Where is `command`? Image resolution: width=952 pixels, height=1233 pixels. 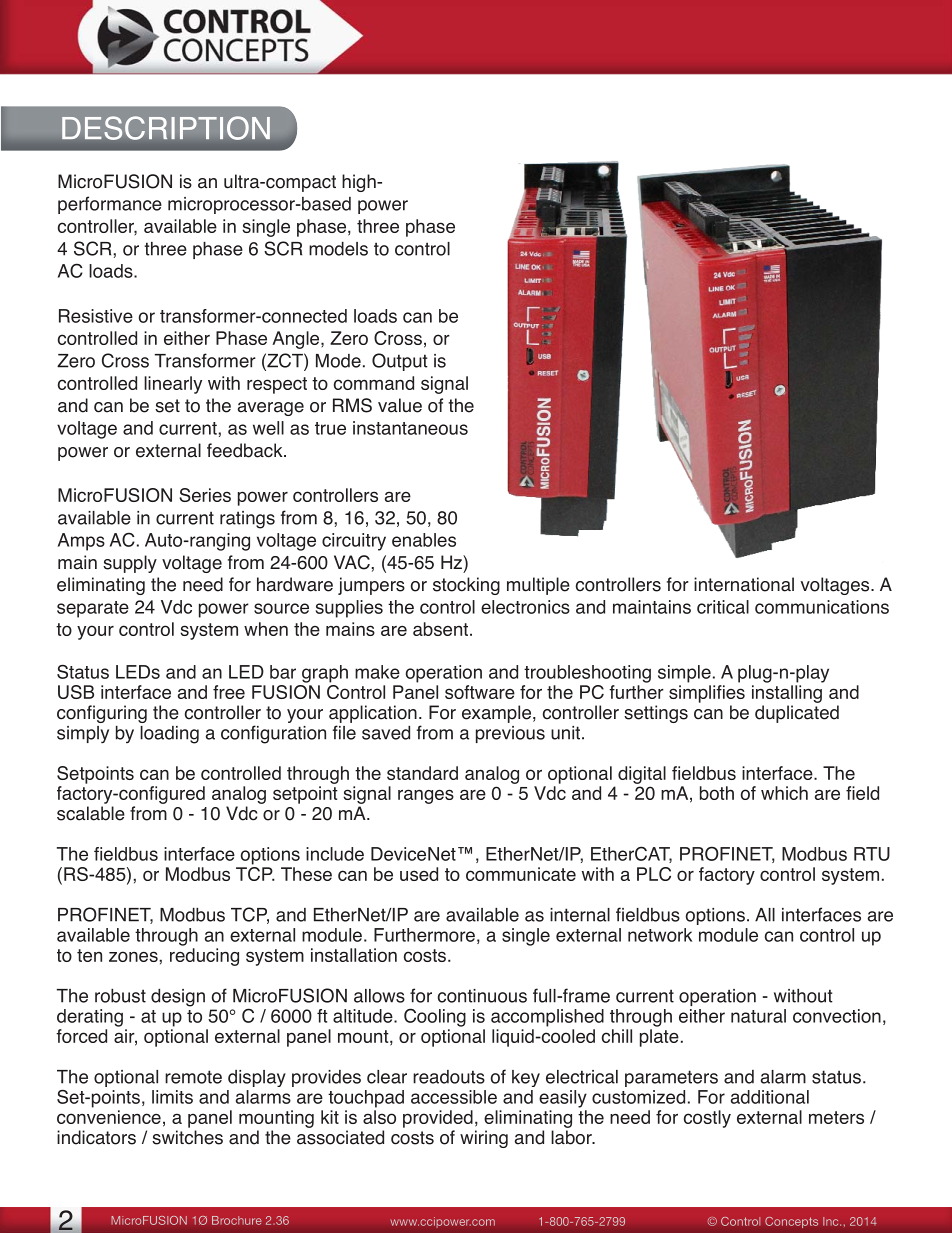
command is located at coordinates (374, 383).
